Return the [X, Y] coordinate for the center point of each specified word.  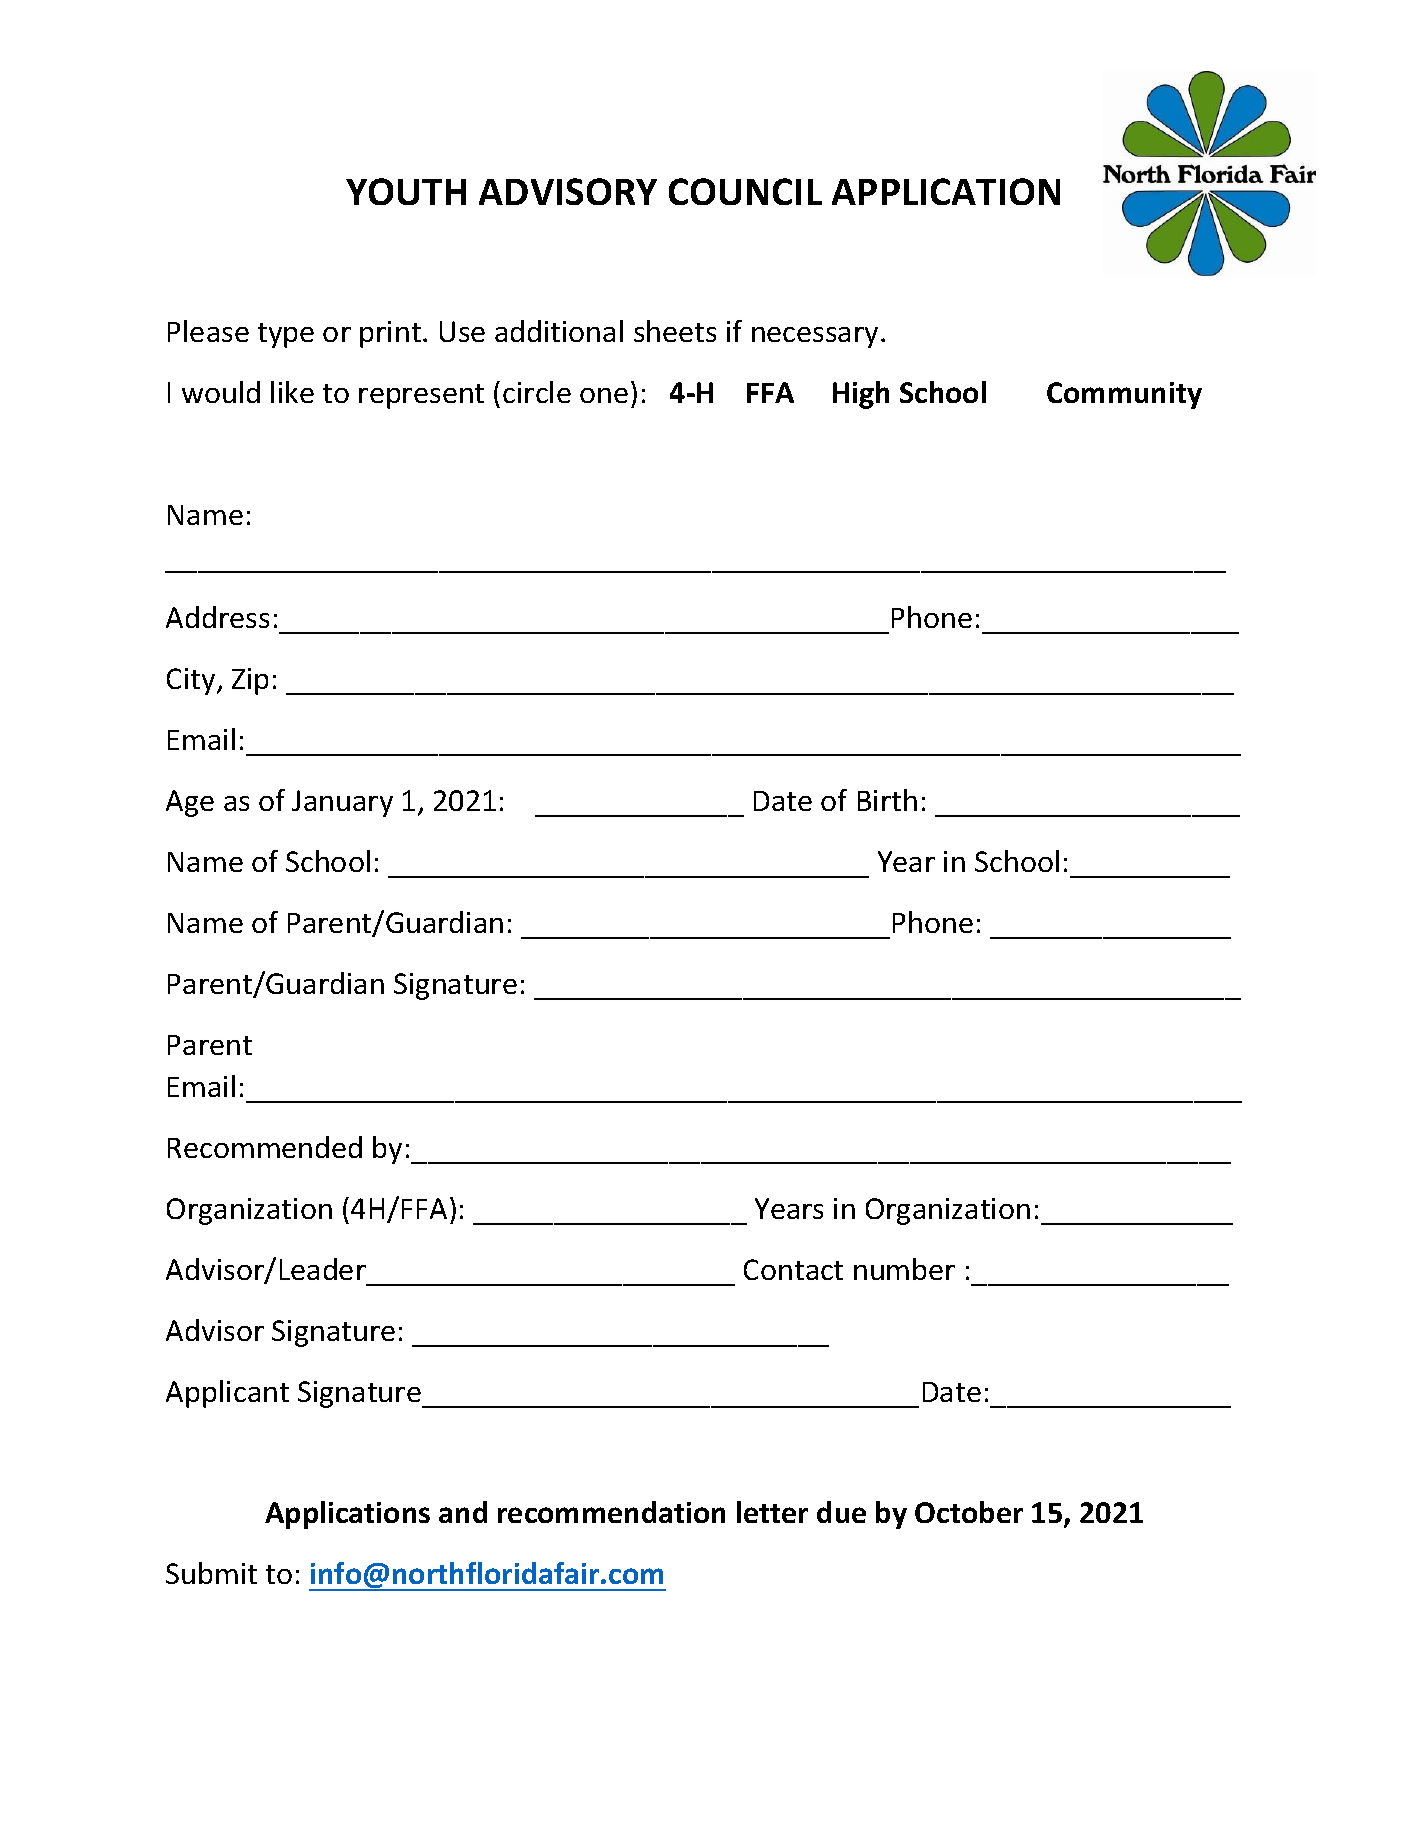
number [904, 1269]
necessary [815, 337]
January [342, 803]
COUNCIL [745, 191]
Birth [887, 800]
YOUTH [406, 191]
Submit [211, 1573]
